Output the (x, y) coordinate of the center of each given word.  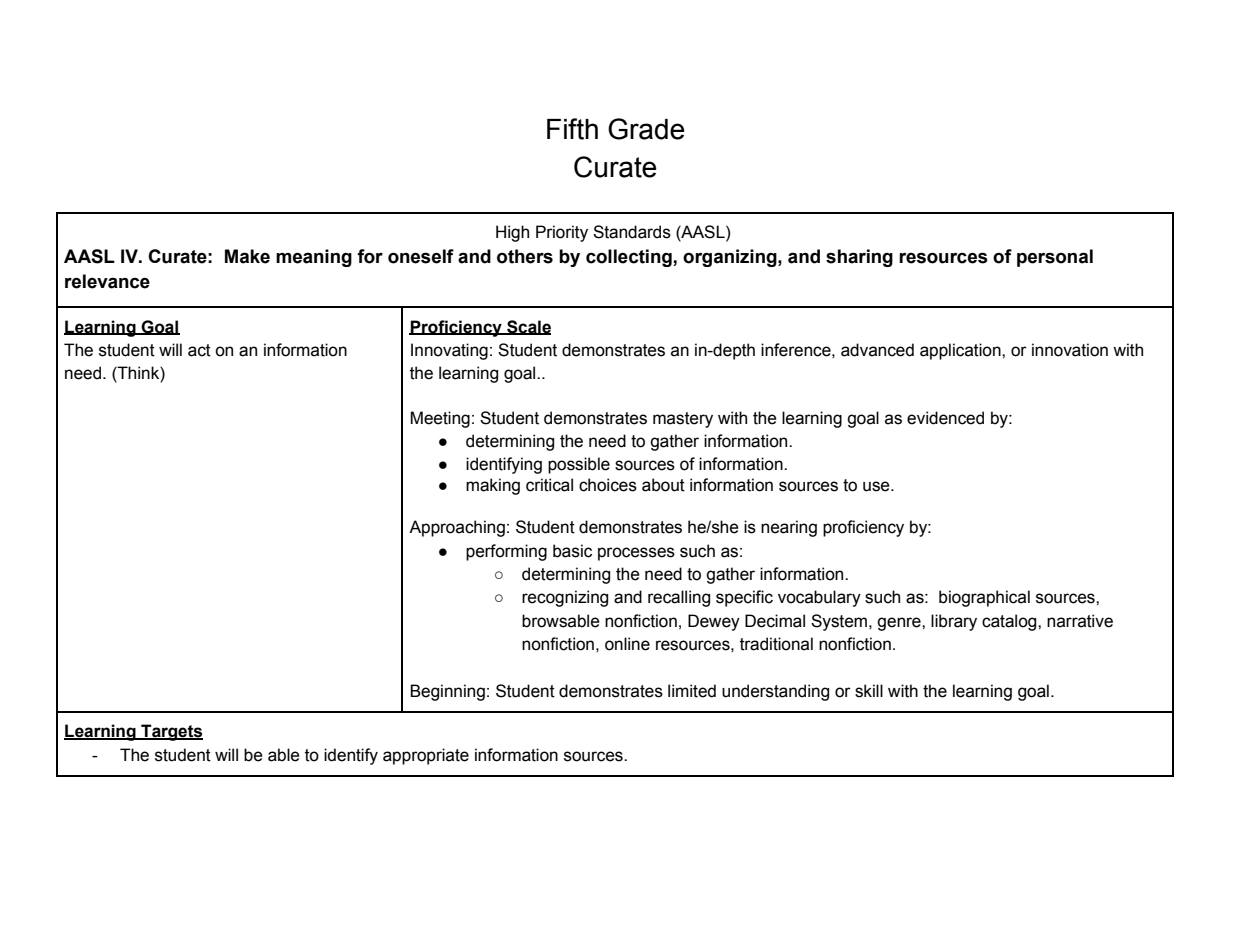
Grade (646, 129)
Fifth (572, 129)
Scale (528, 327)
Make (247, 256)
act (199, 350)
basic (572, 551)
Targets (171, 732)
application (961, 351)
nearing (789, 528)
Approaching (457, 528)
